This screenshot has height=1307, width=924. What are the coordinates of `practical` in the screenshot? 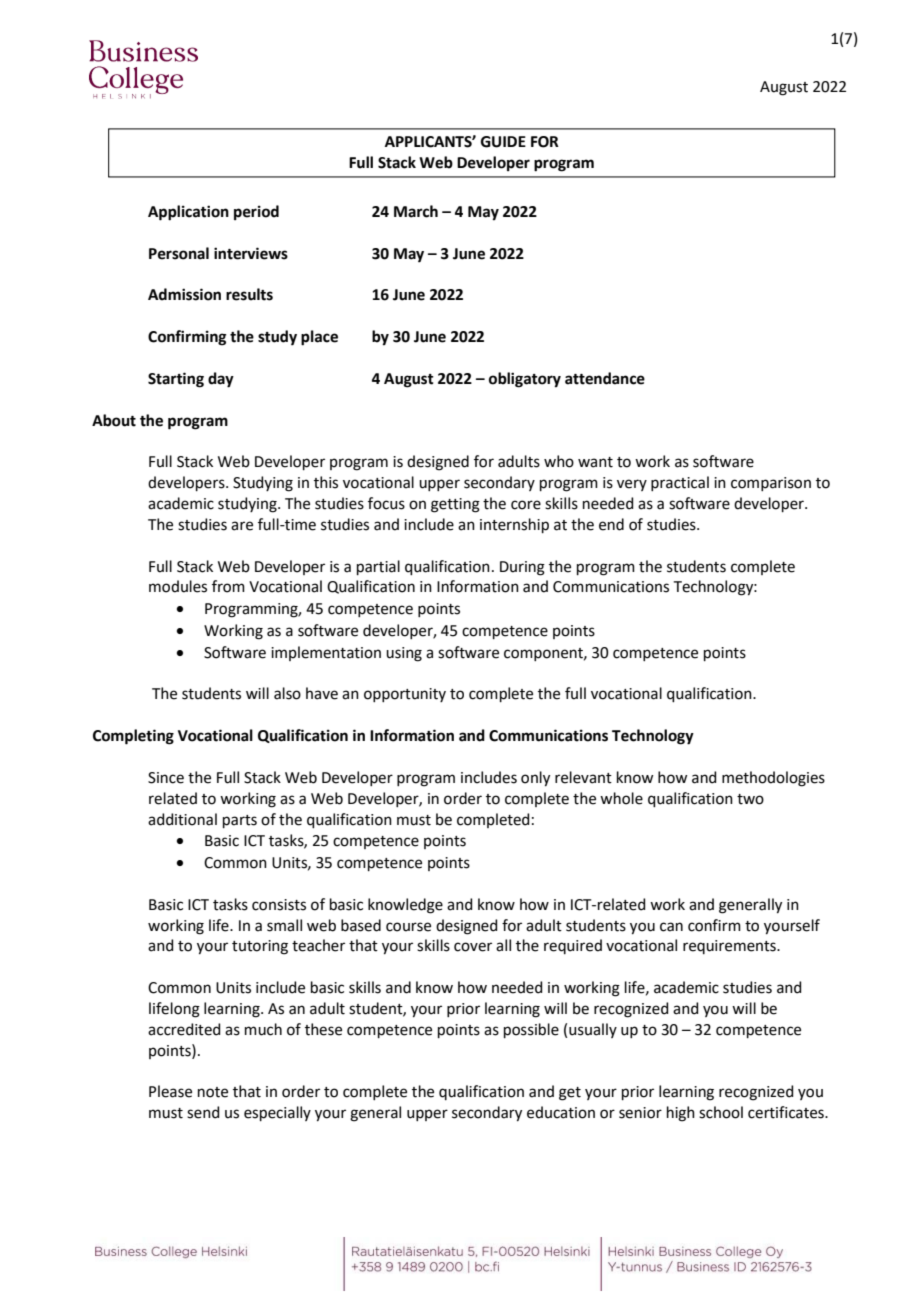 It's located at (680, 483).
